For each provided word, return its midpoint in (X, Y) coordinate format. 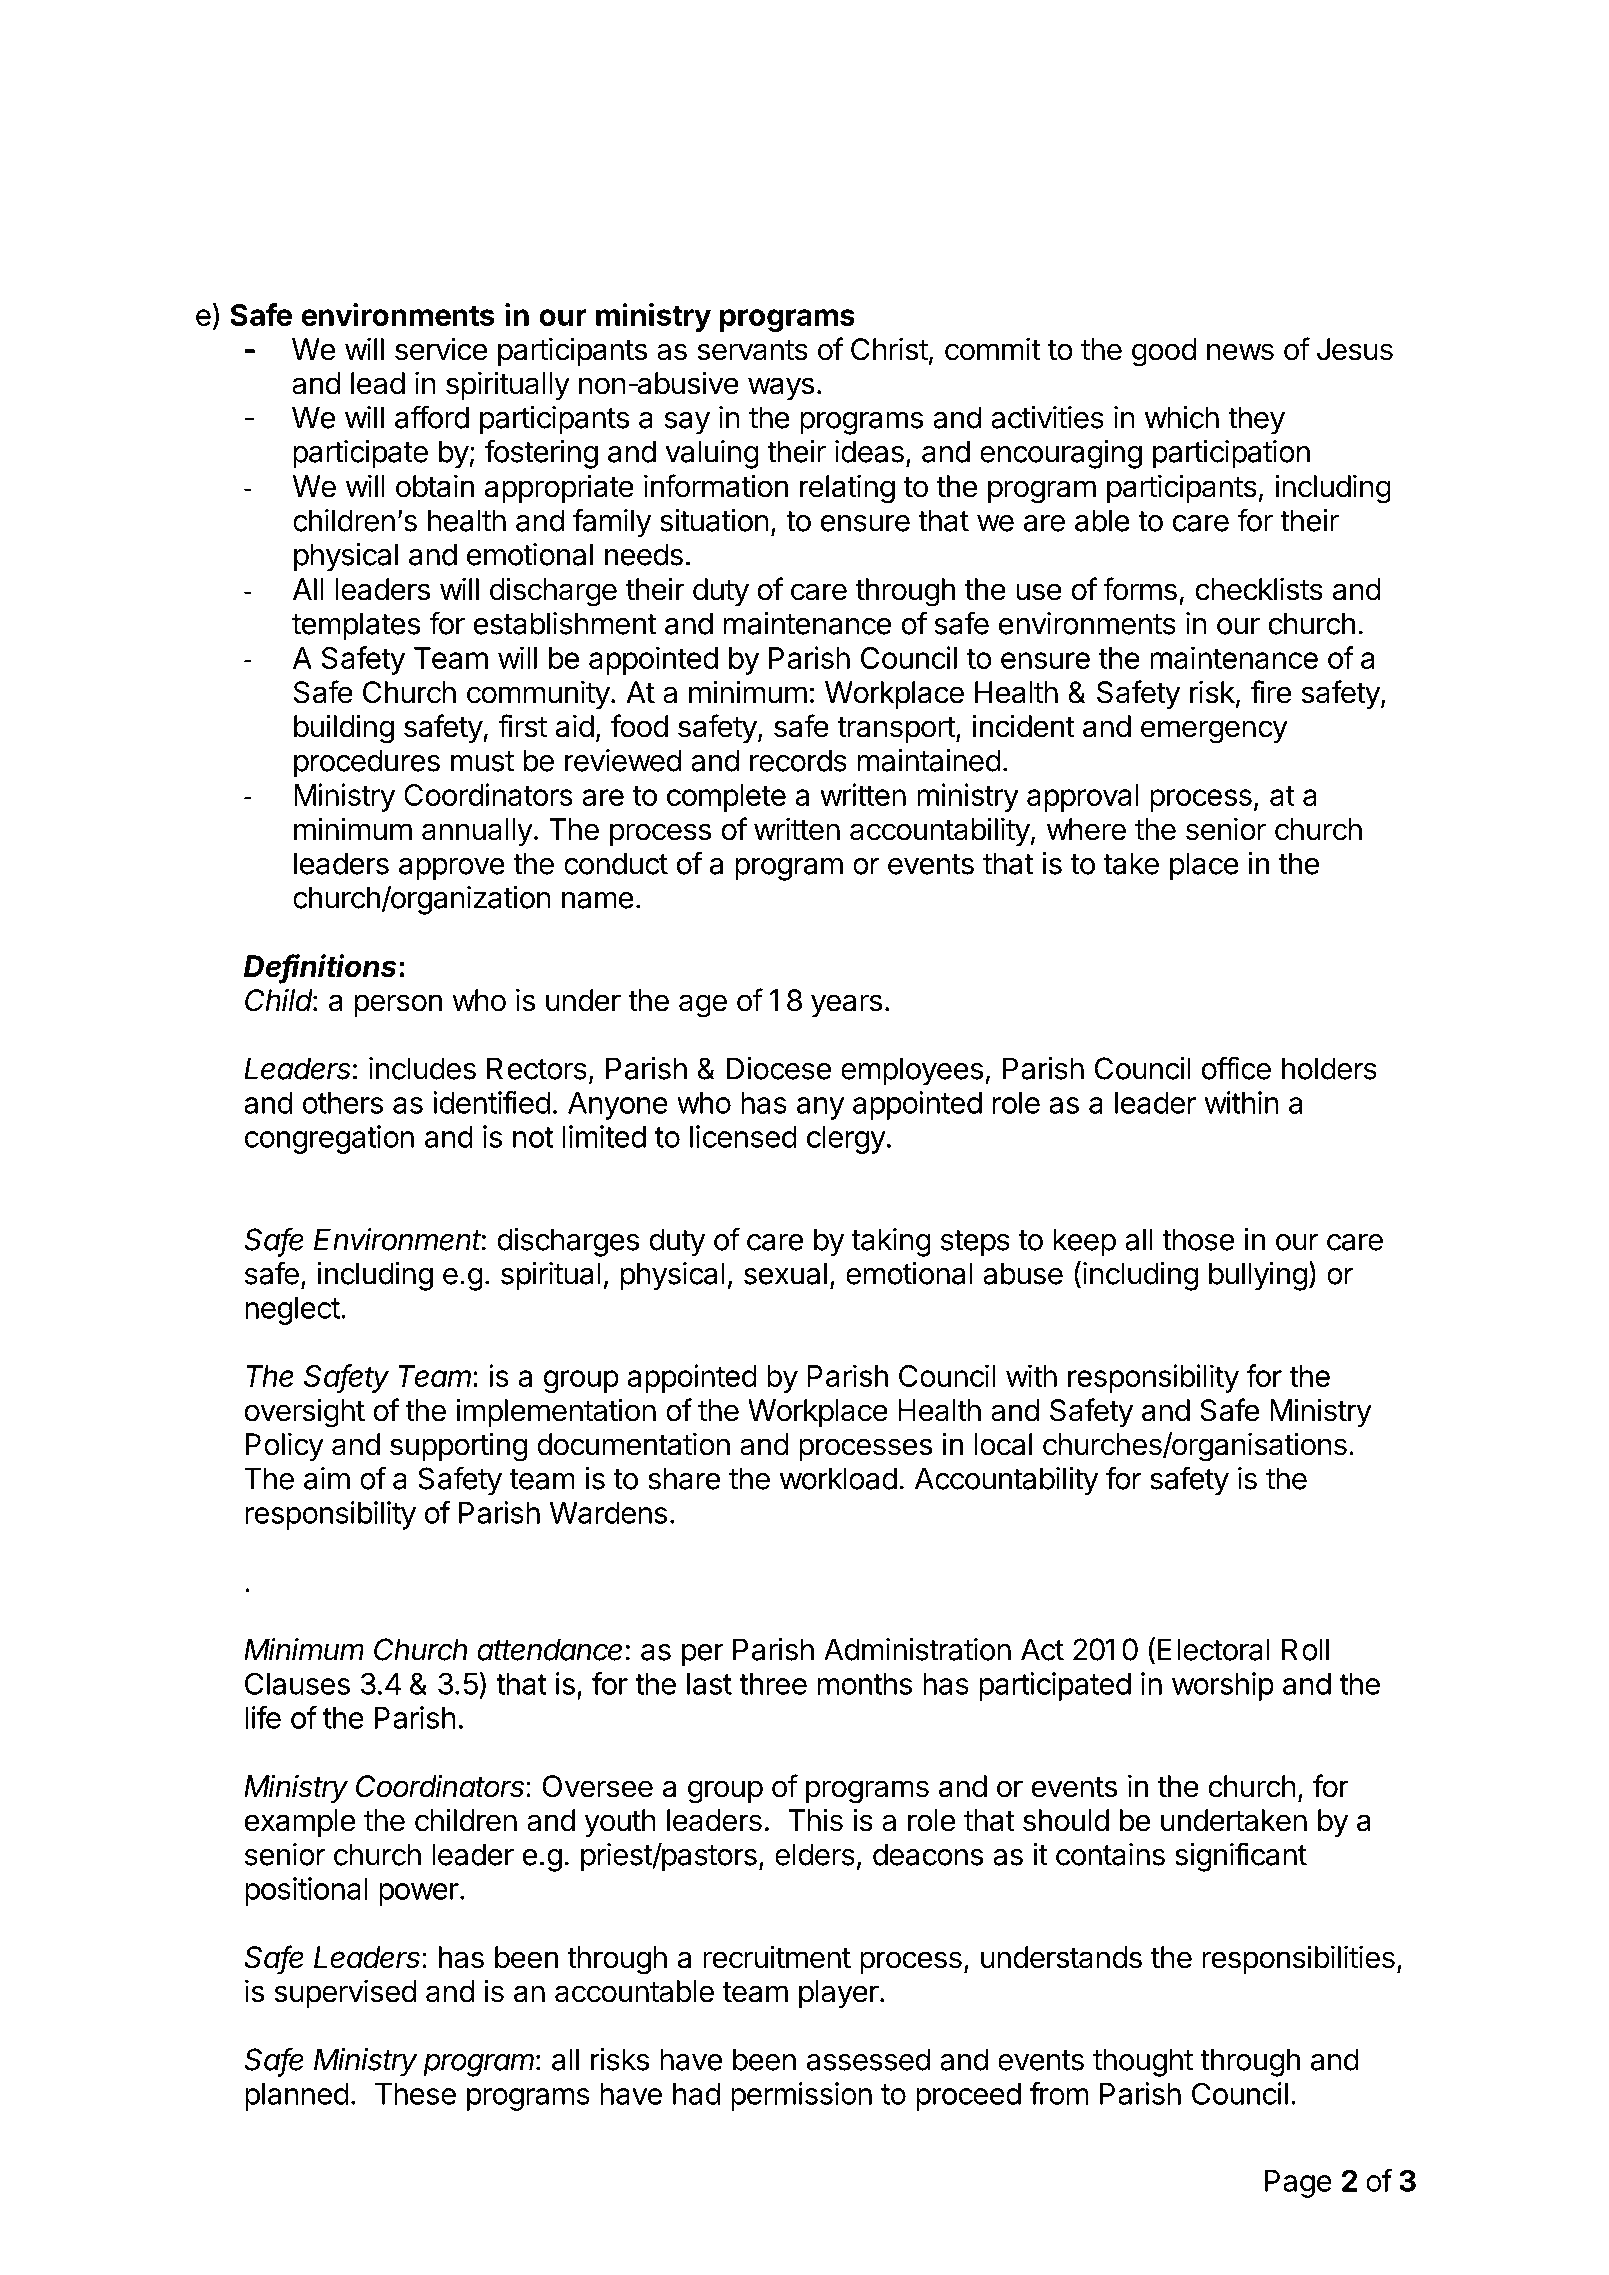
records (798, 760)
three (773, 1684)
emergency (1214, 732)
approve (452, 869)
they (1256, 420)
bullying (1258, 1276)
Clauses (297, 1683)
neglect (292, 1311)
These (415, 2094)
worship (1223, 1686)
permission (801, 2096)
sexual (785, 1273)
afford (432, 417)
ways (781, 388)
